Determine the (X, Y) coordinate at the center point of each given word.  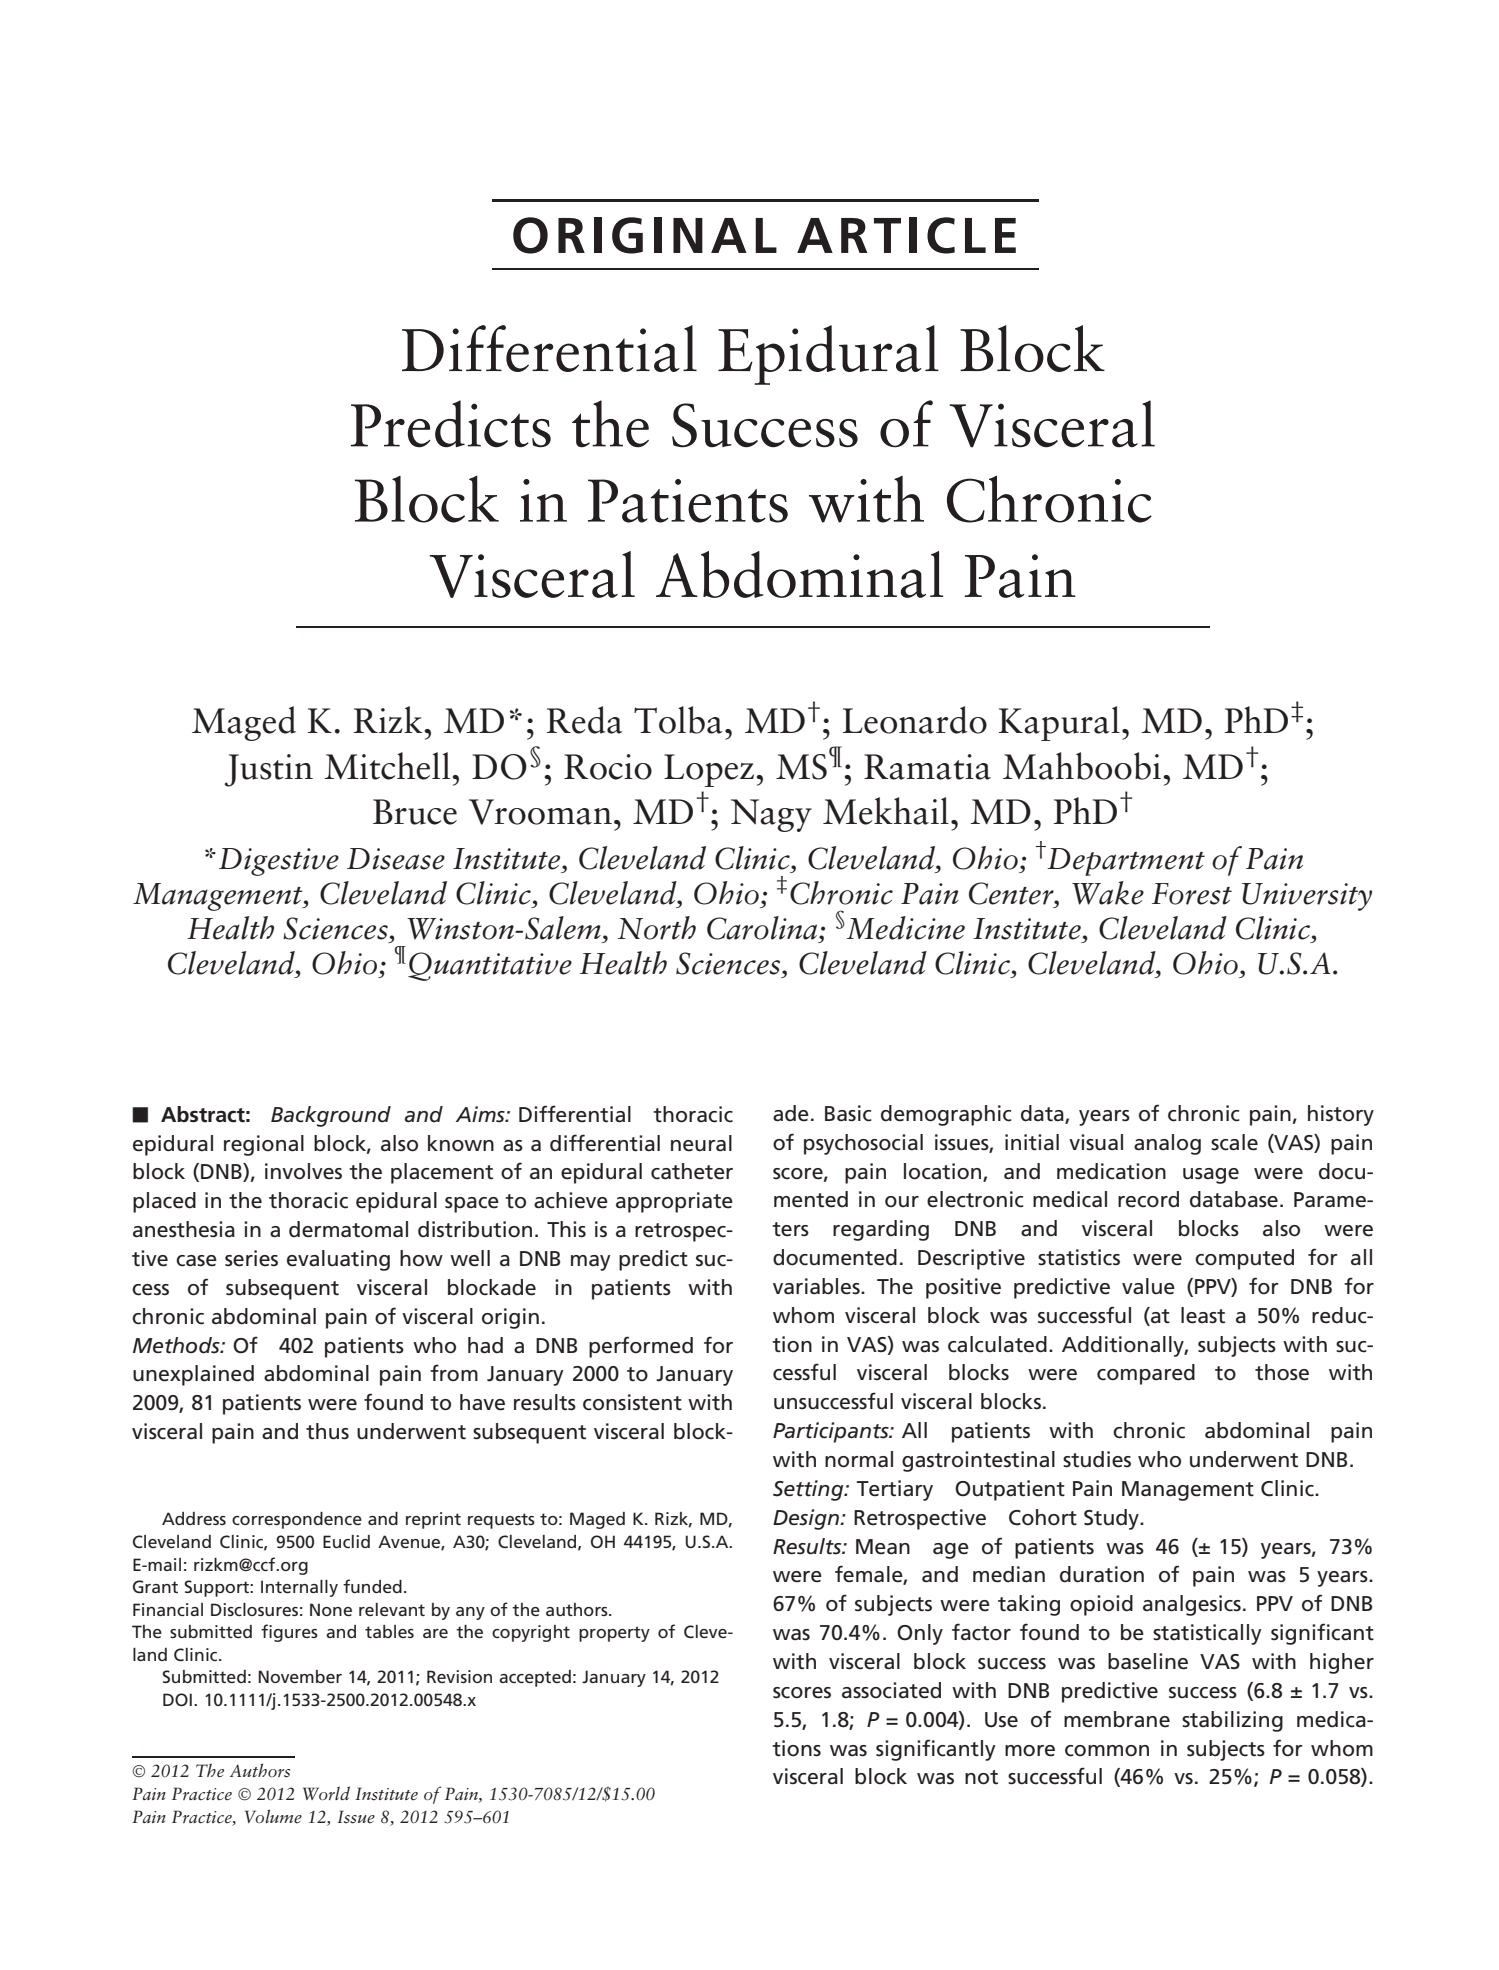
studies (1097, 1459)
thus (327, 1431)
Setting (809, 1490)
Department (1125, 861)
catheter (692, 1171)
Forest (1192, 894)
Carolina (763, 928)
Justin (269, 770)
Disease (396, 859)
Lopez (709, 770)
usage (1211, 1176)
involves (303, 1171)
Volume (273, 1816)
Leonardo (915, 720)
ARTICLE (906, 235)
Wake (1108, 893)
